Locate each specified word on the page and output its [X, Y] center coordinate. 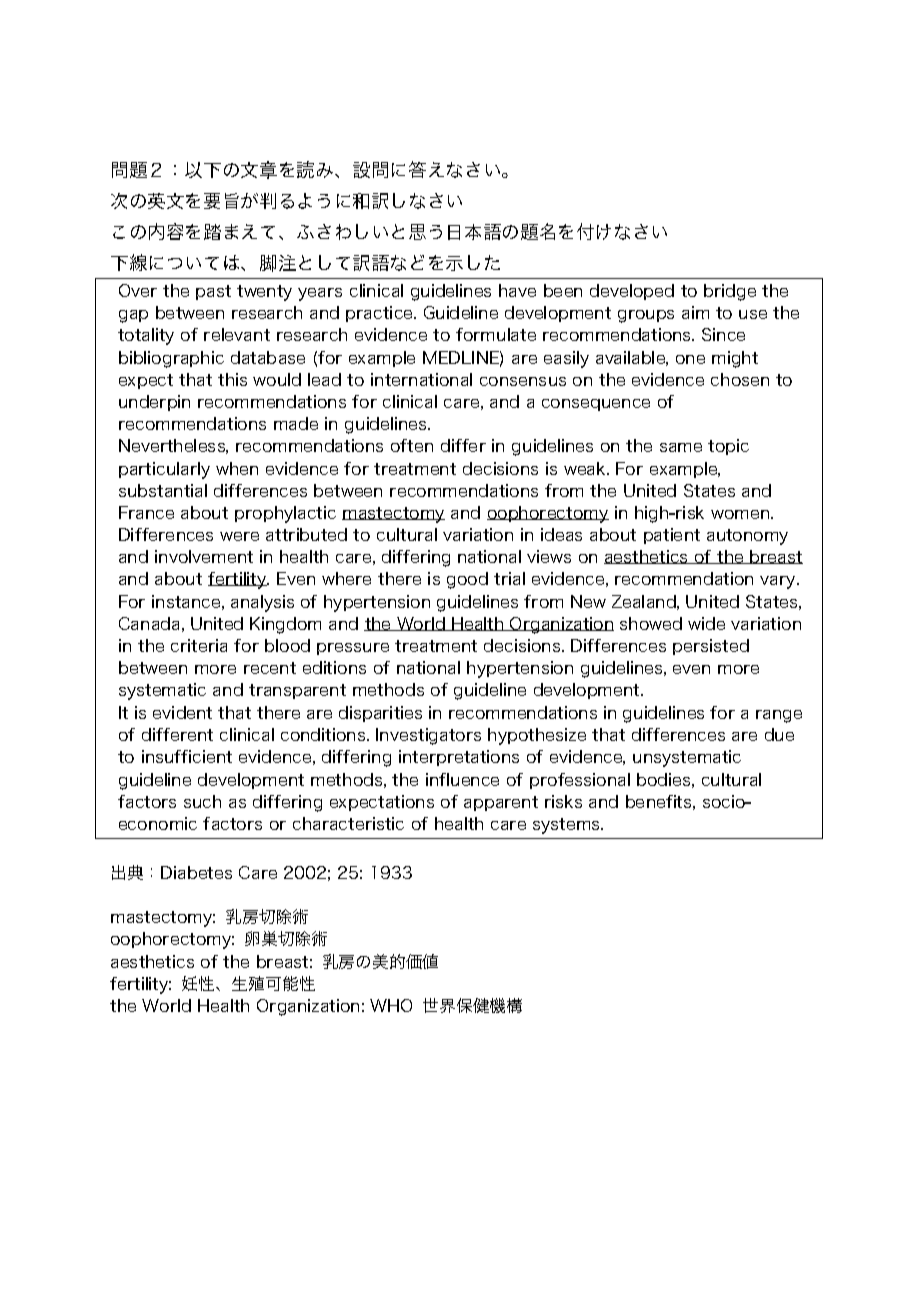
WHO [391, 1005]
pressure [353, 649]
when [237, 468]
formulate [496, 334]
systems [567, 826]
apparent [501, 803]
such [202, 801]
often [412, 445]
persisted [711, 647]
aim [695, 312]
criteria [199, 645]
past [213, 292]
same [681, 447]
